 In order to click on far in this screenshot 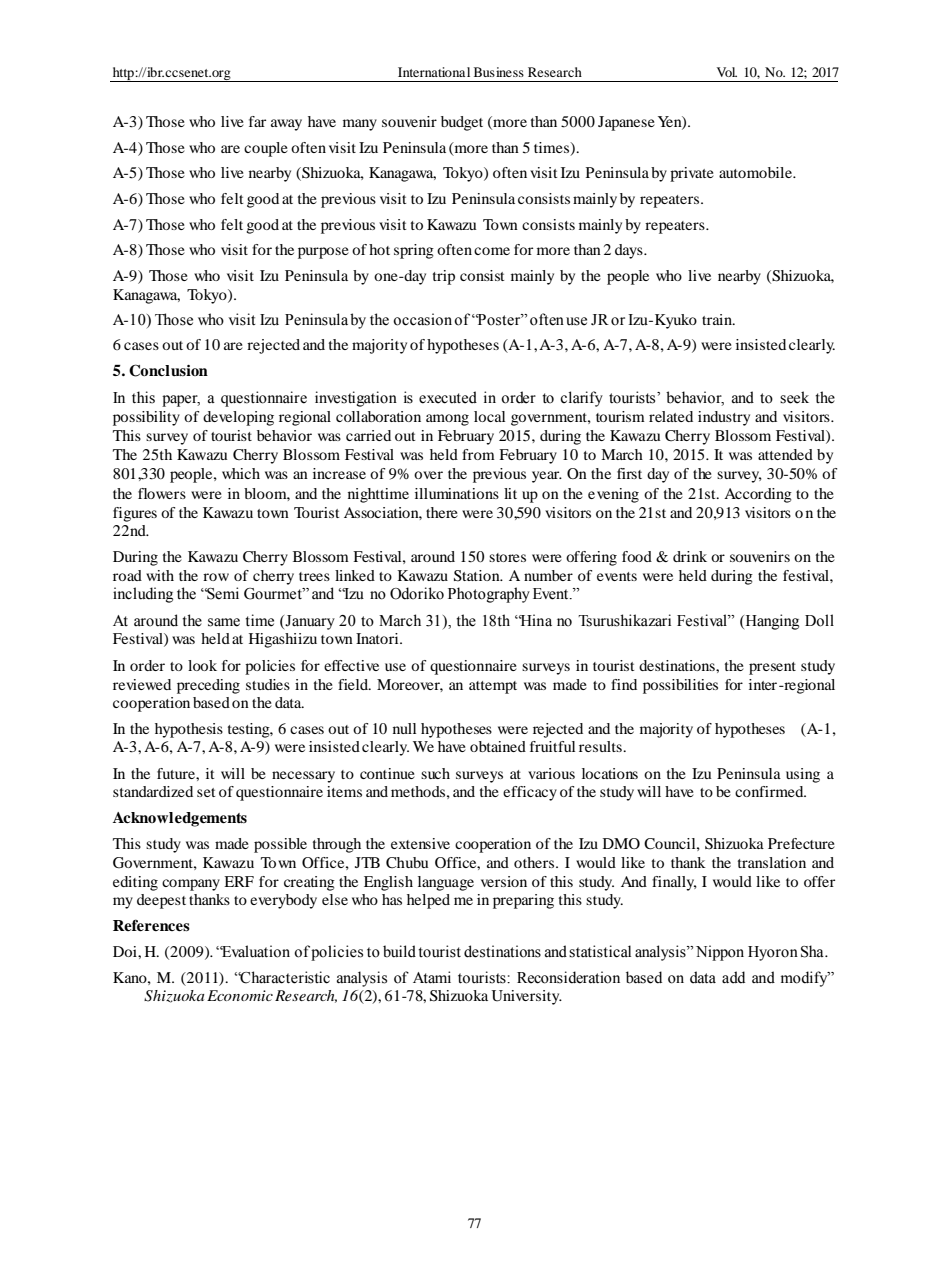, I will do `click(257, 121)`.
